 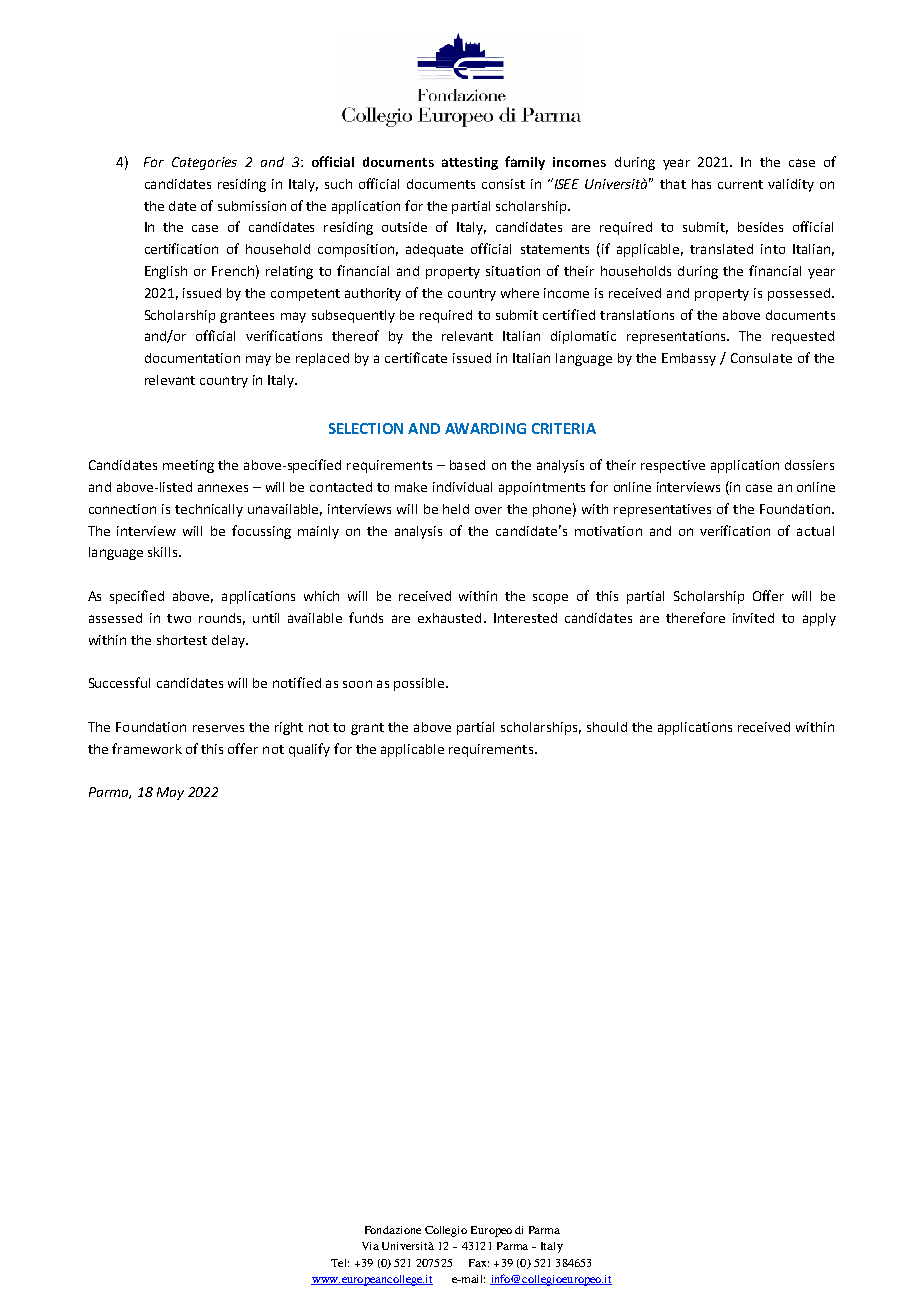 What do you see at coordinates (420, 684) in the screenshot?
I see `possible` at bounding box center [420, 684].
